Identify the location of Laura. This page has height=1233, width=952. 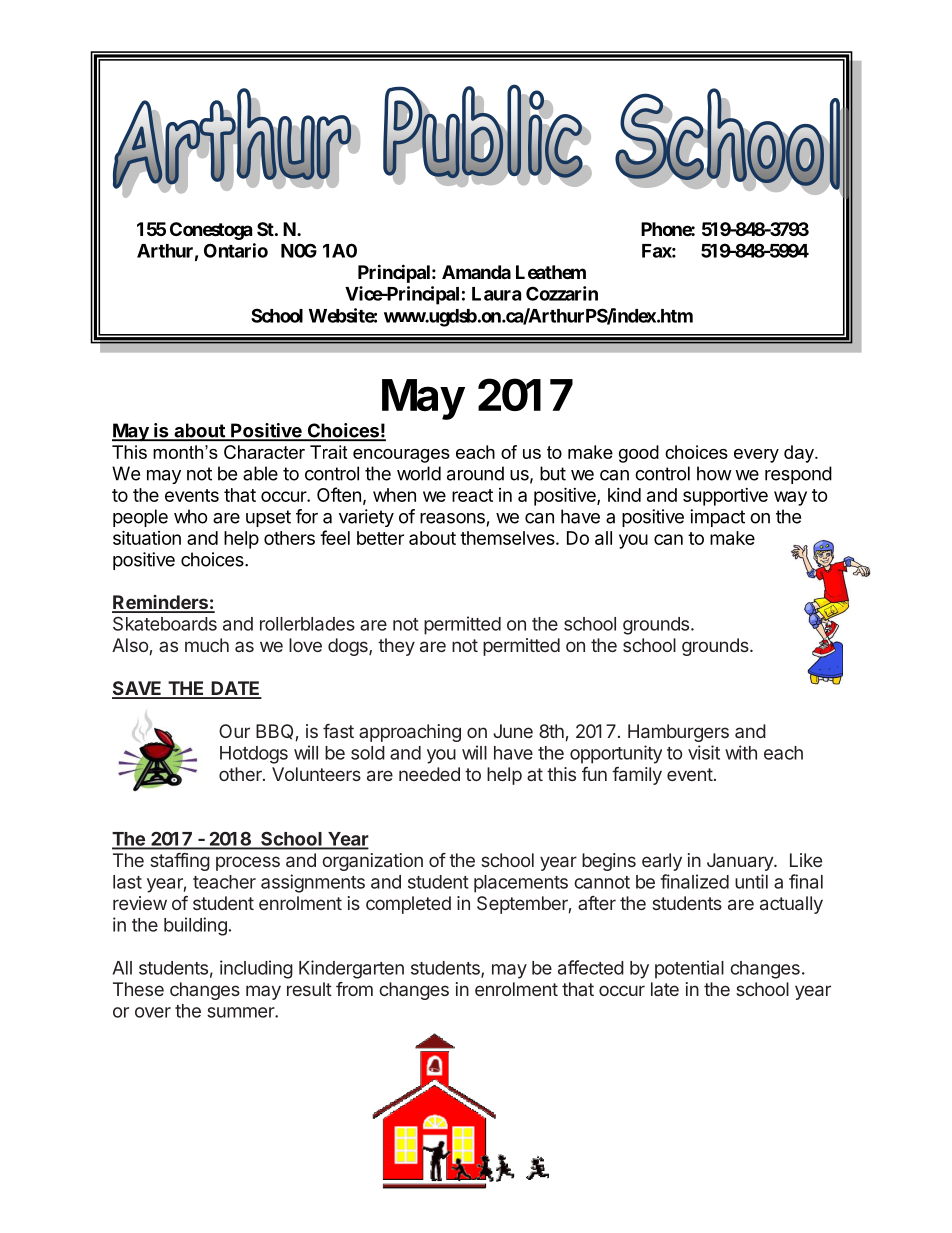
(496, 294).
